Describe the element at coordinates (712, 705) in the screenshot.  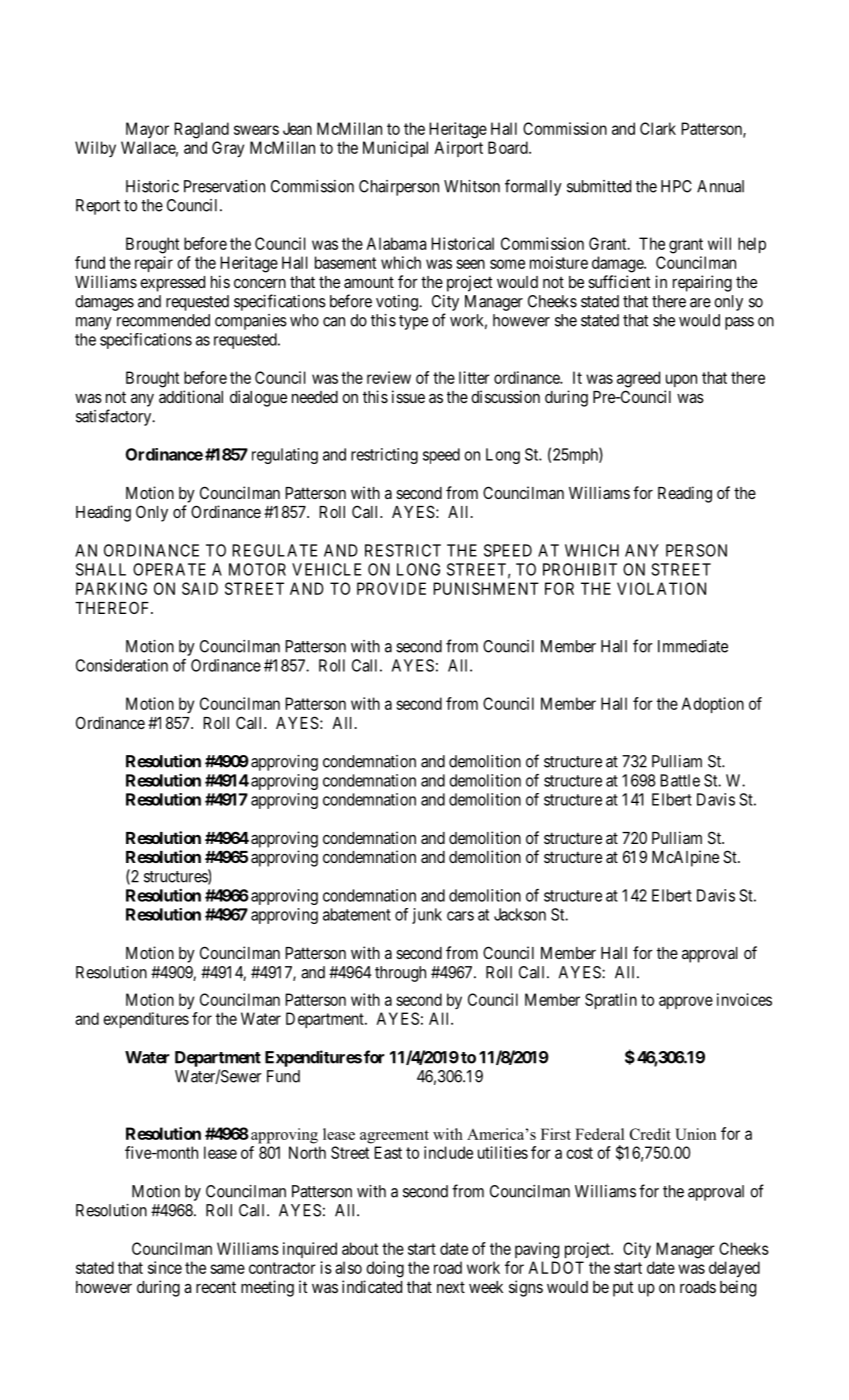
I see `Adoption` at that location.
